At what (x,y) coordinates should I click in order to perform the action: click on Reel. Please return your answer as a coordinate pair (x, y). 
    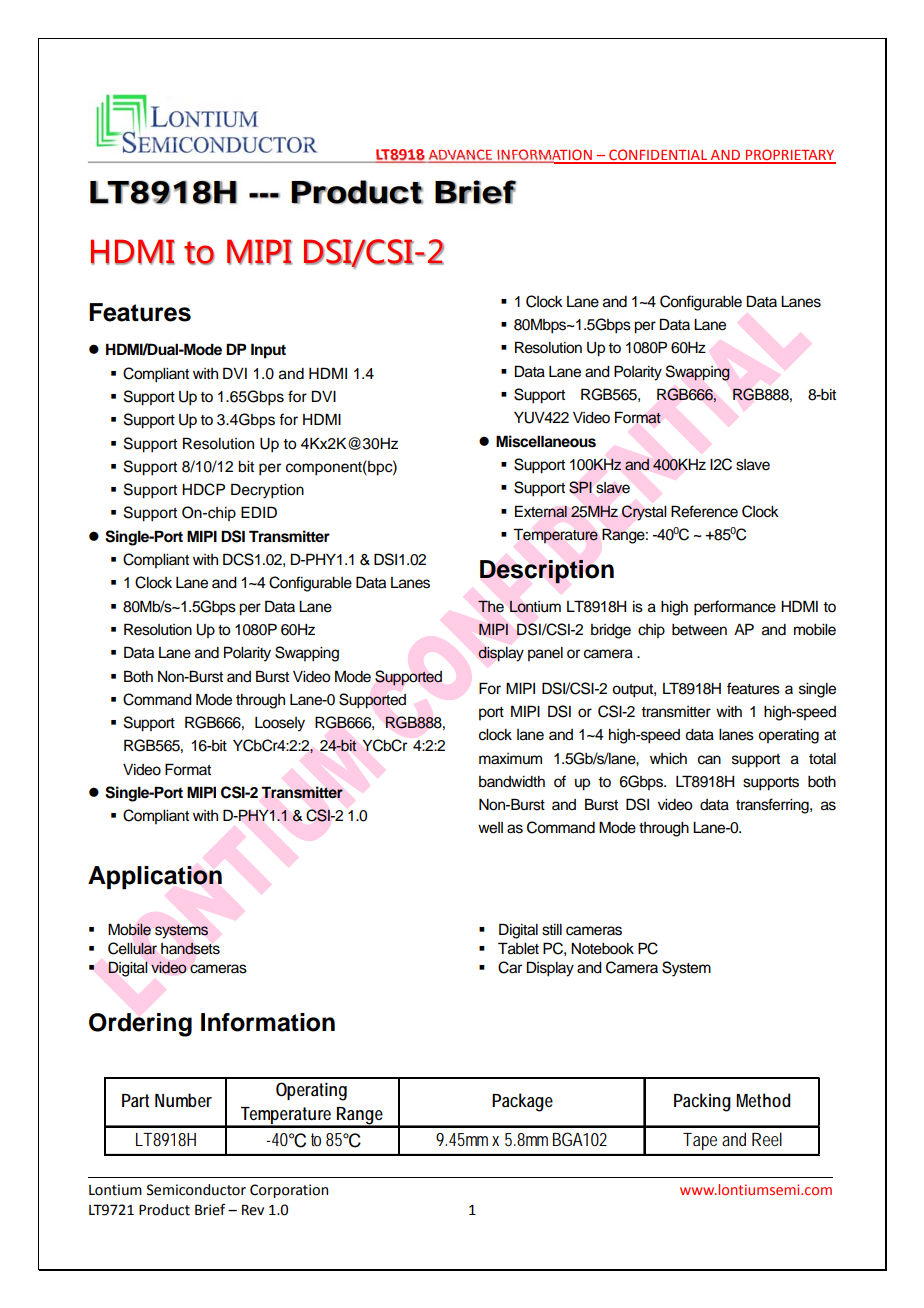
    Looking at the image, I should click on (767, 1139).
